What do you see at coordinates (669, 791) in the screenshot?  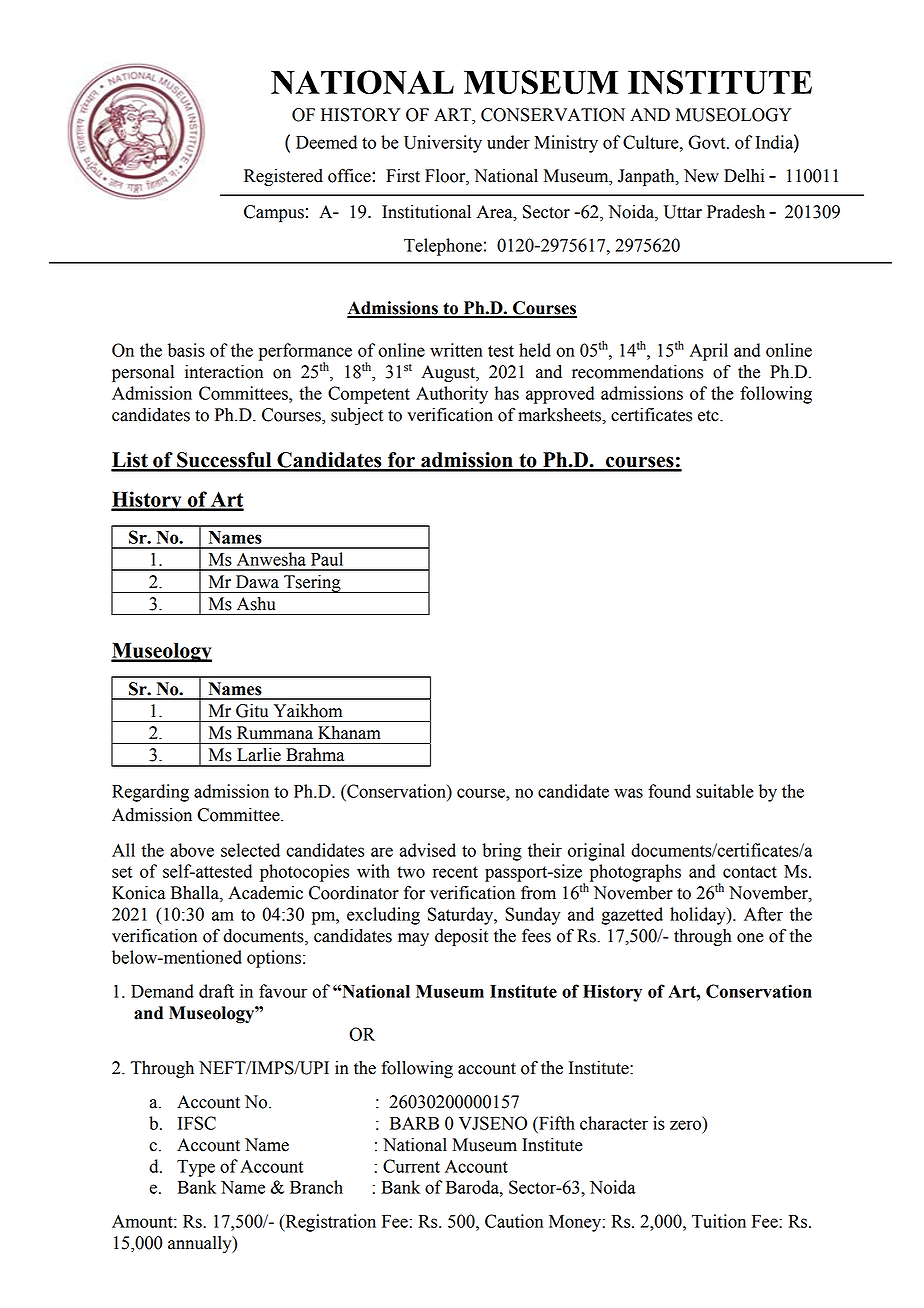 I see `found` at bounding box center [669, 791].
